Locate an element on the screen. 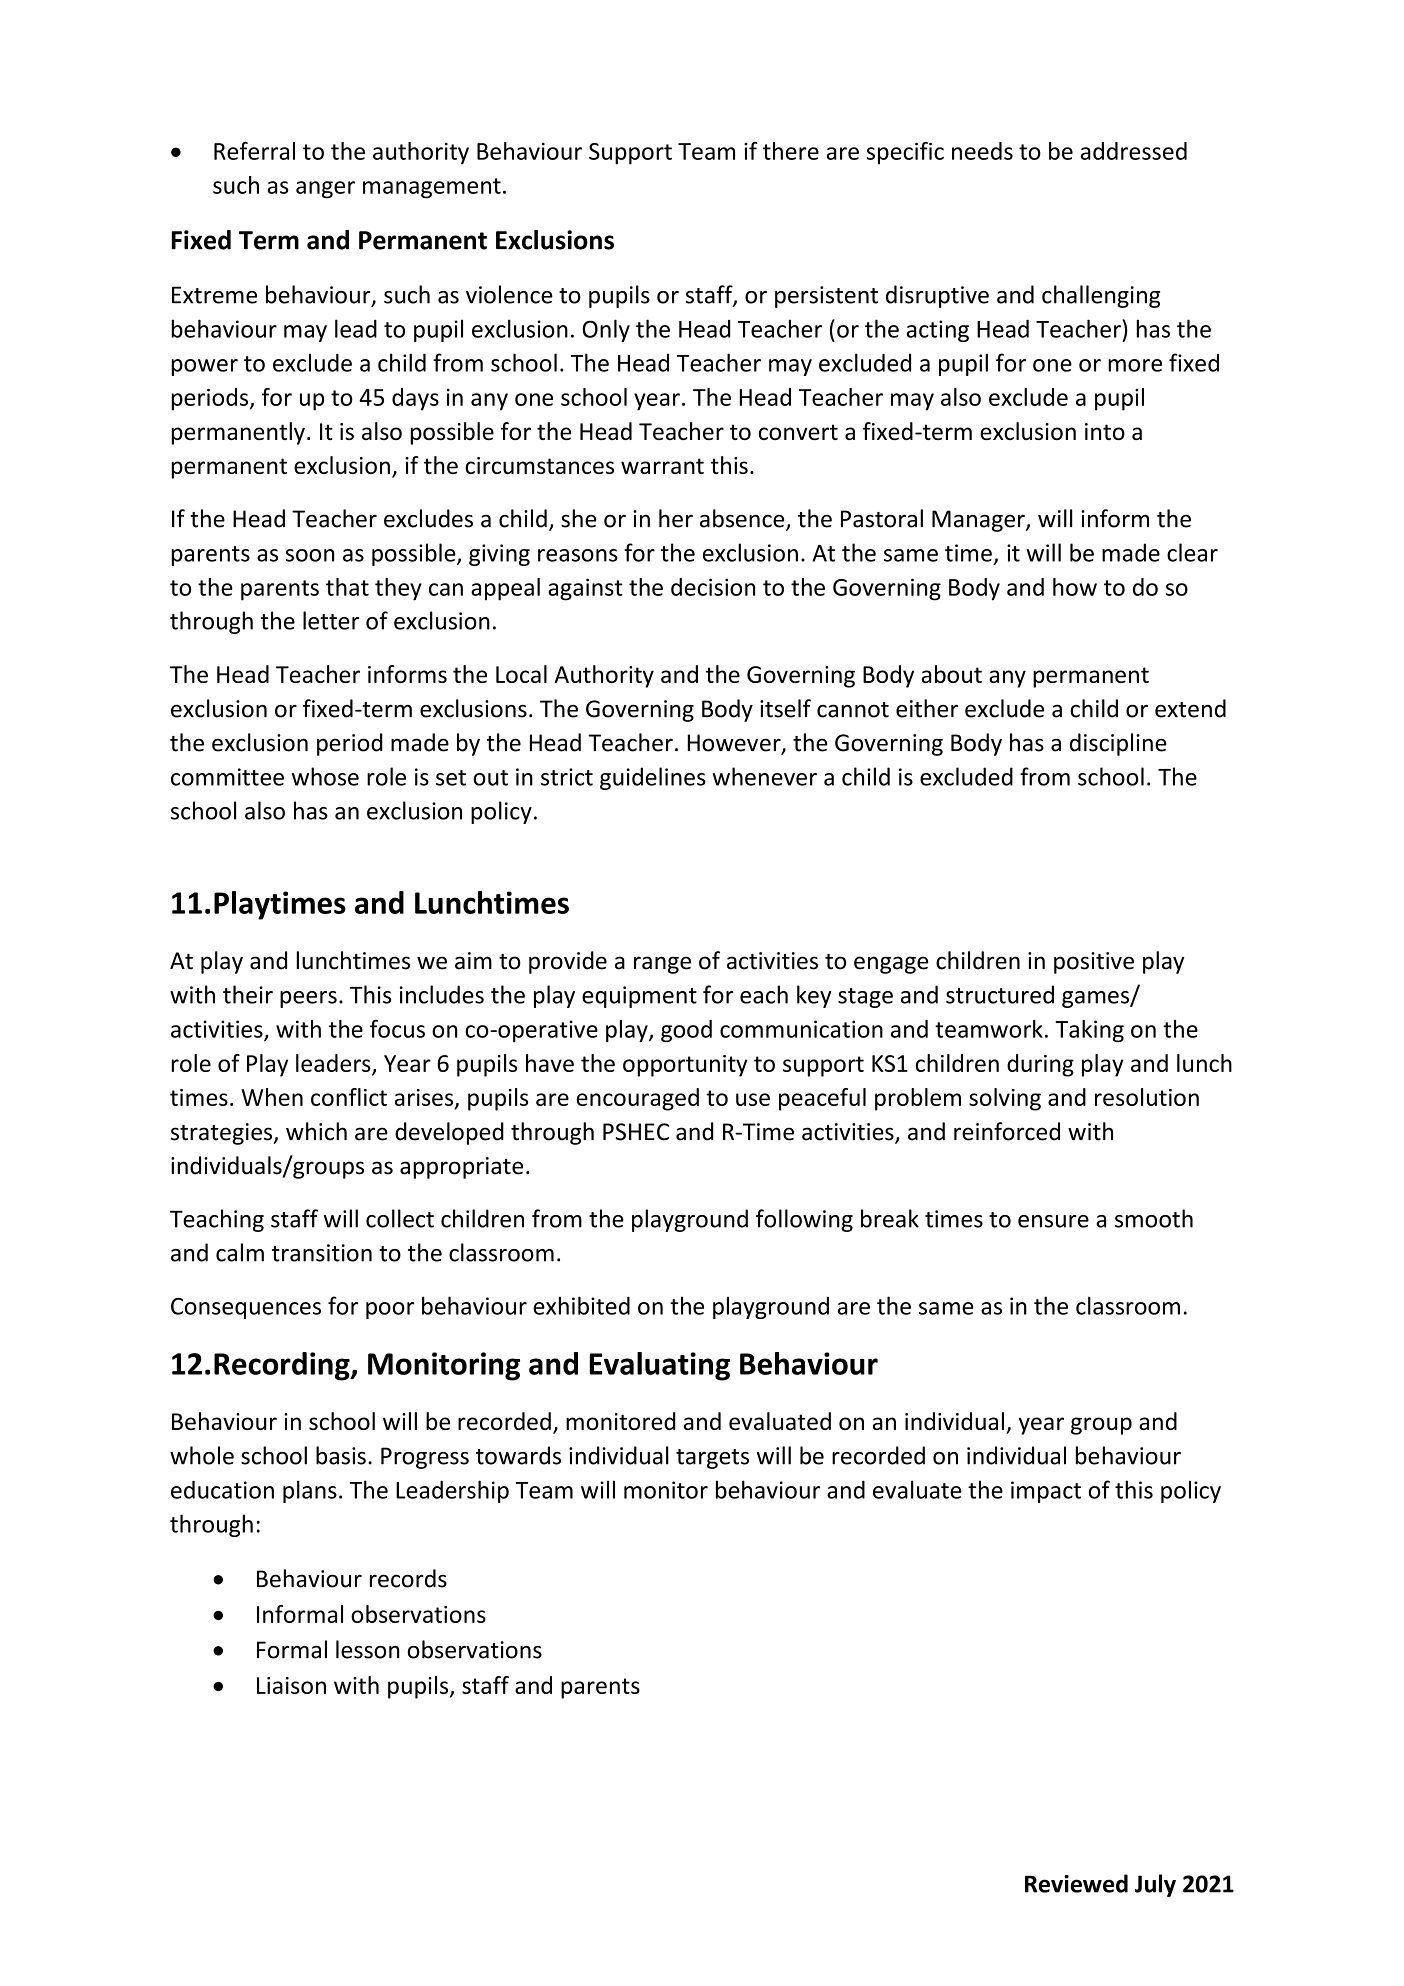  anger is located at coordinates (325, 190).
